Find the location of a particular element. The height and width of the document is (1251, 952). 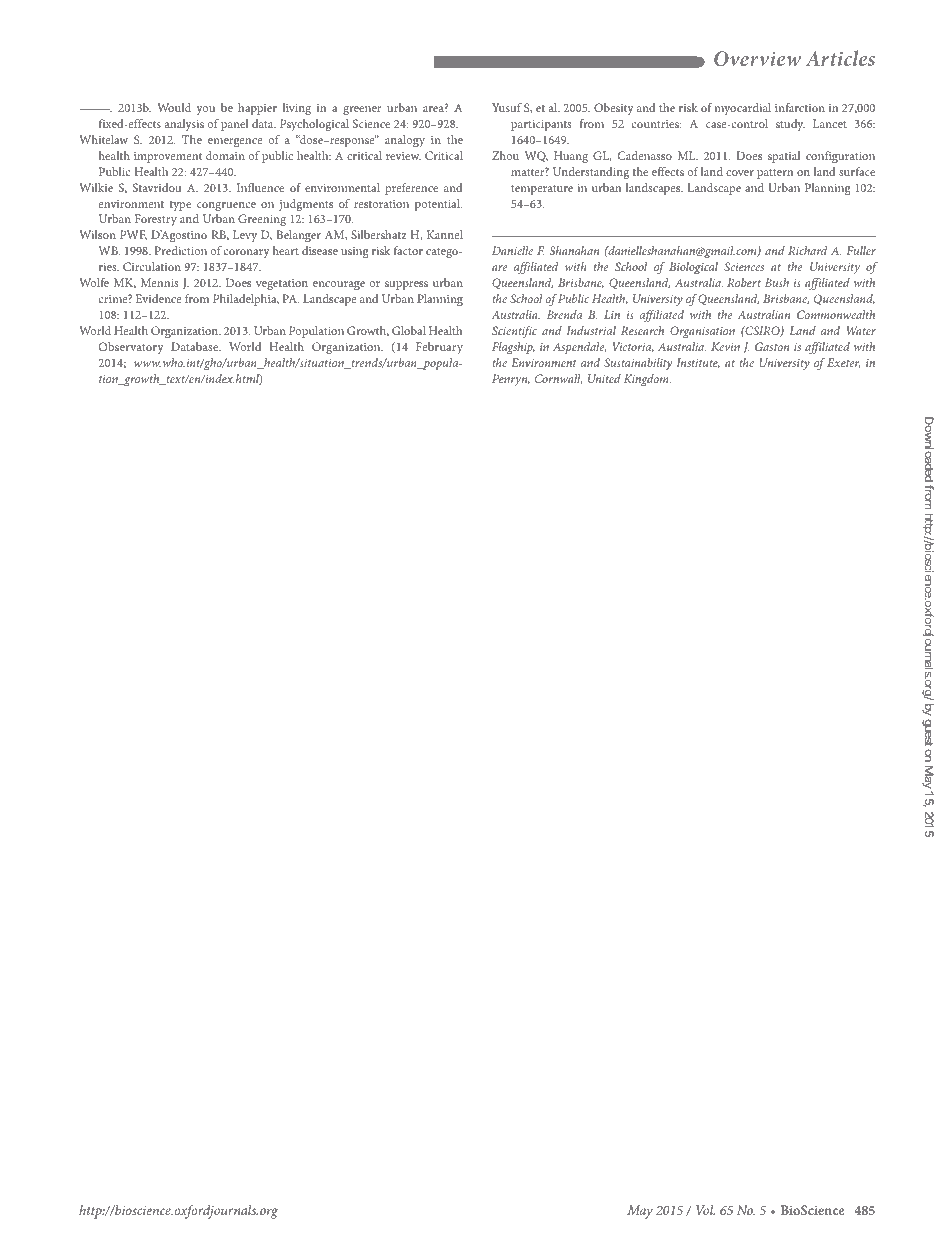

Evidence is located at coordinates (158, 298).
